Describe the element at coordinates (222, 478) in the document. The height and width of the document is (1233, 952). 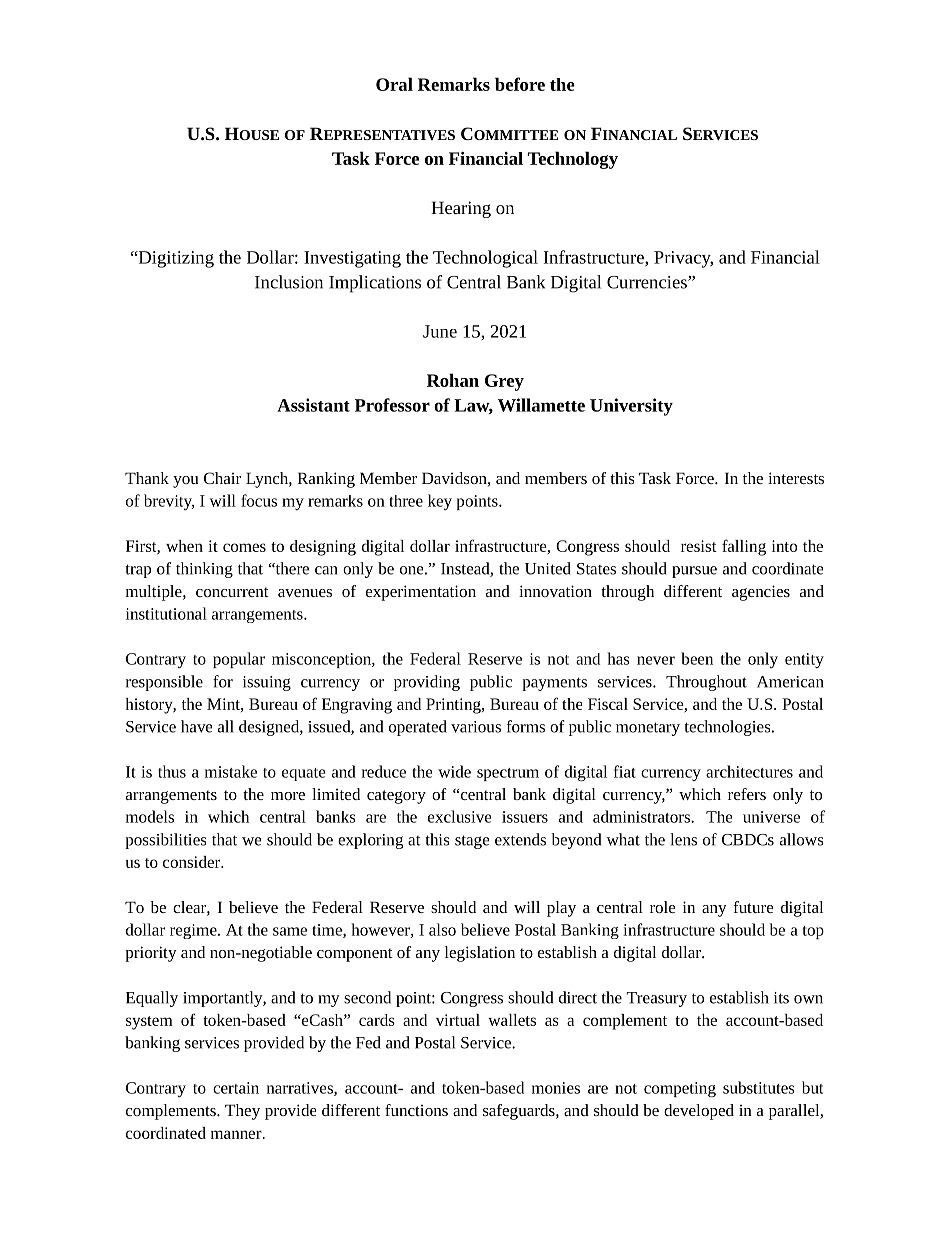
I see `Chair` at that location.
